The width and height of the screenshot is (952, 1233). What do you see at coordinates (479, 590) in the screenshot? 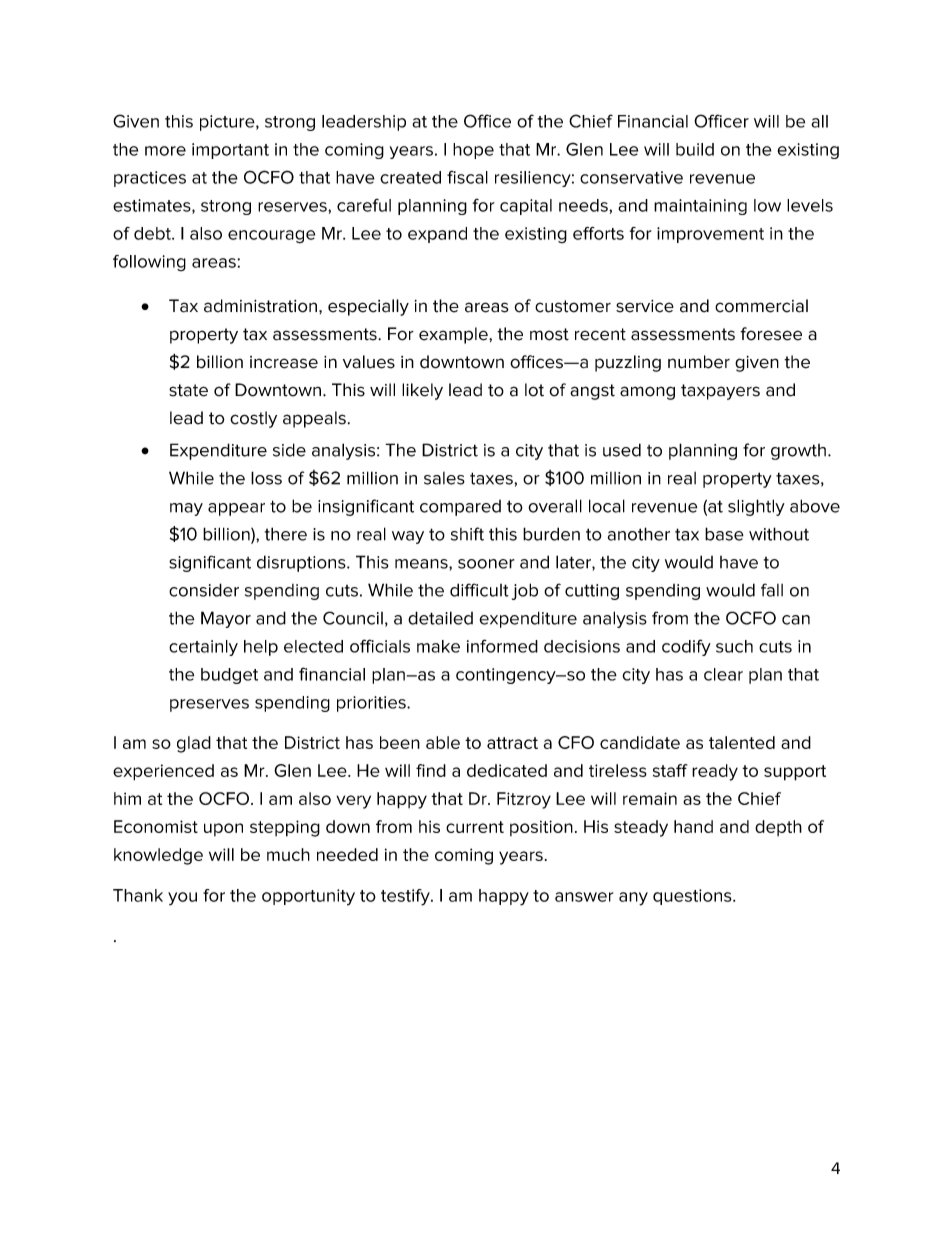
I see `difficult` at bounding box center [479, 590].
